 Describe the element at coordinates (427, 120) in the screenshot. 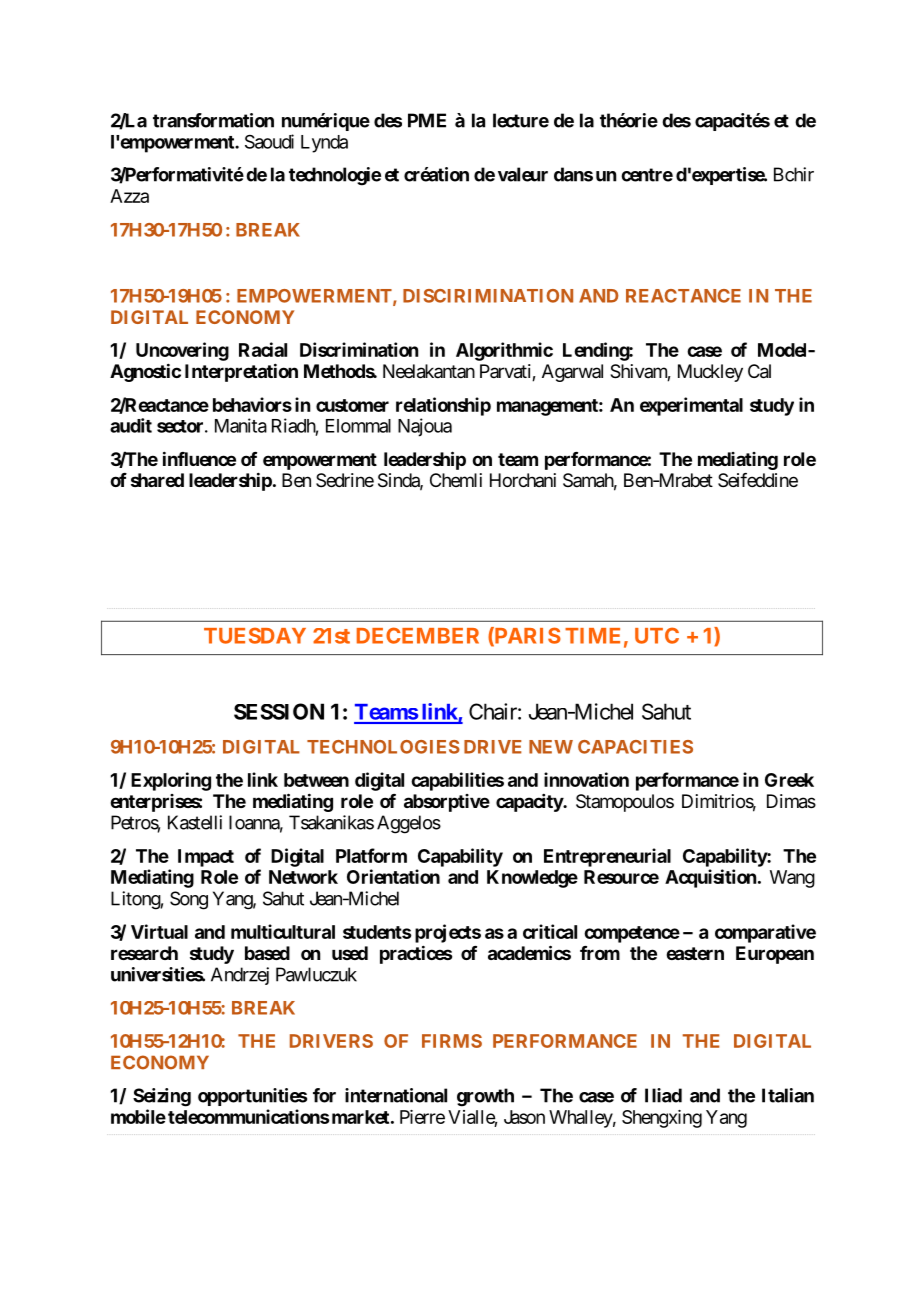

I see `PME` at that location.
